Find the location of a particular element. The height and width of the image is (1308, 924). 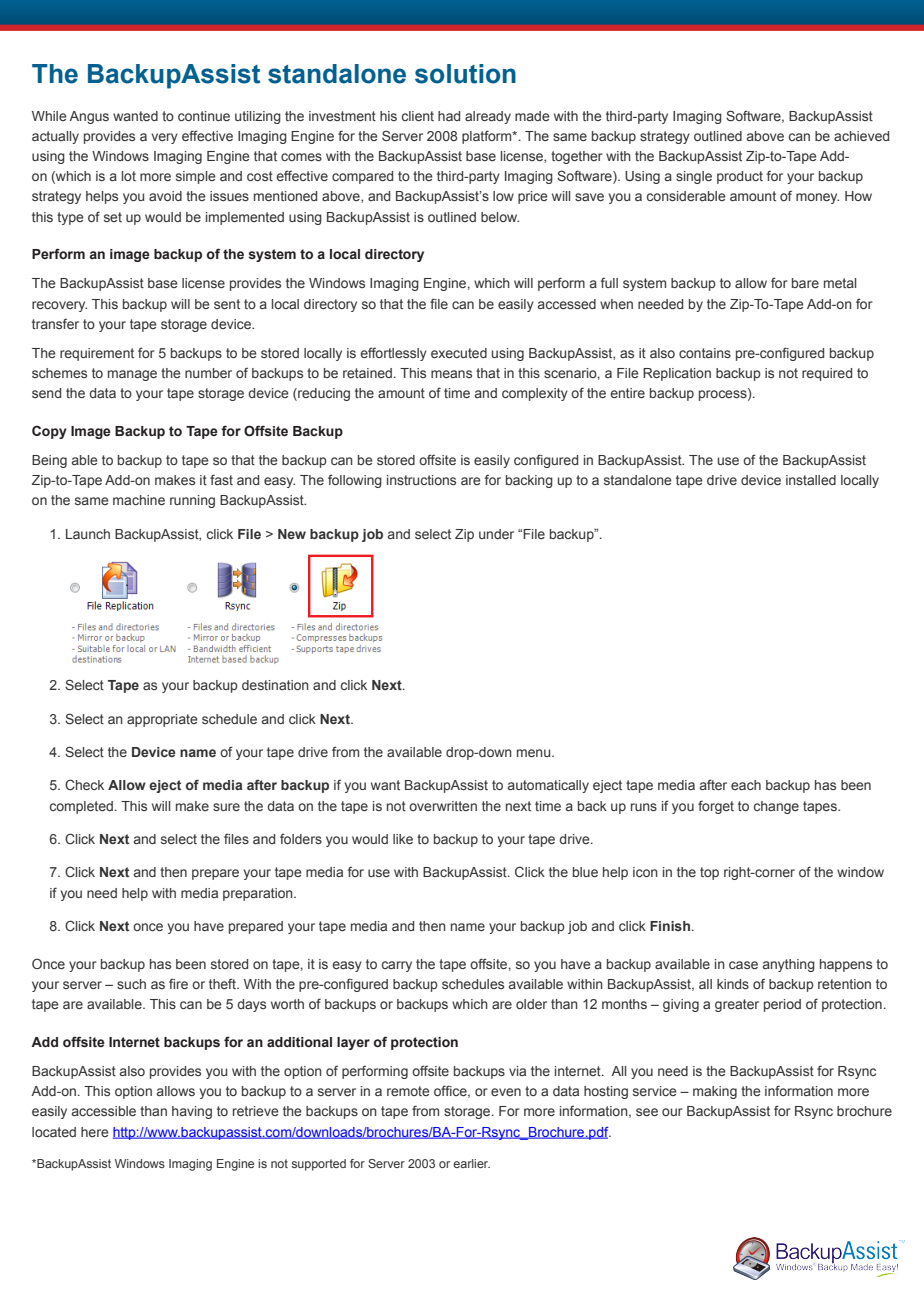

under is located at coordinates (496, 534).
